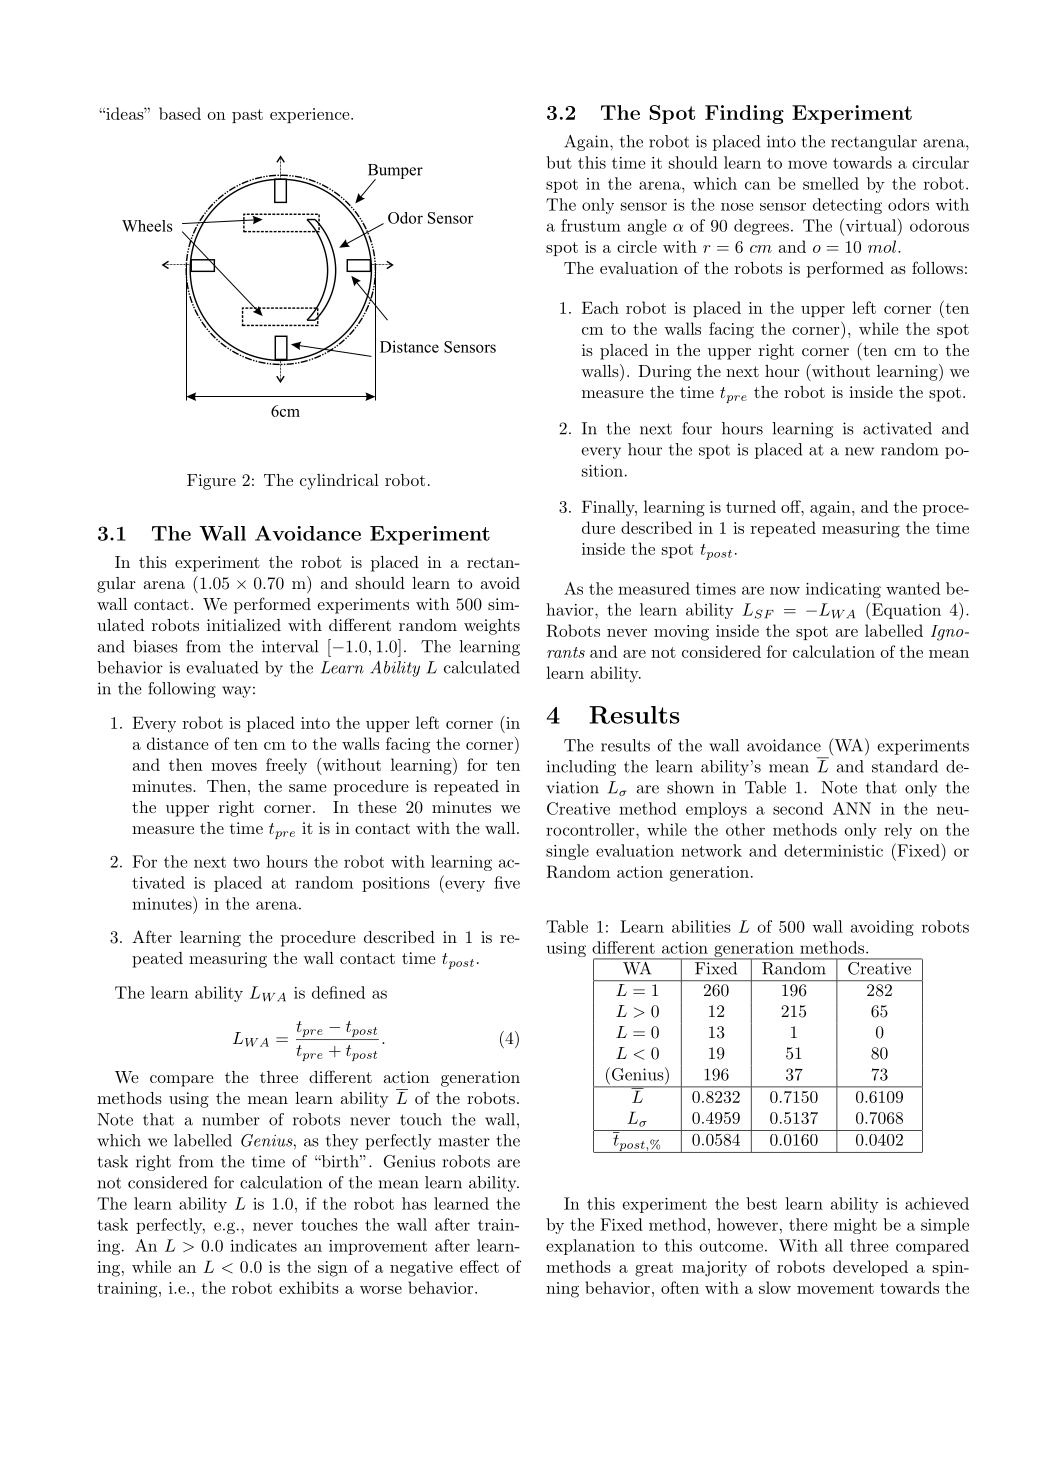 This document has height=1484, width=1049. I want to click on evaluated, so click(222, 667).
